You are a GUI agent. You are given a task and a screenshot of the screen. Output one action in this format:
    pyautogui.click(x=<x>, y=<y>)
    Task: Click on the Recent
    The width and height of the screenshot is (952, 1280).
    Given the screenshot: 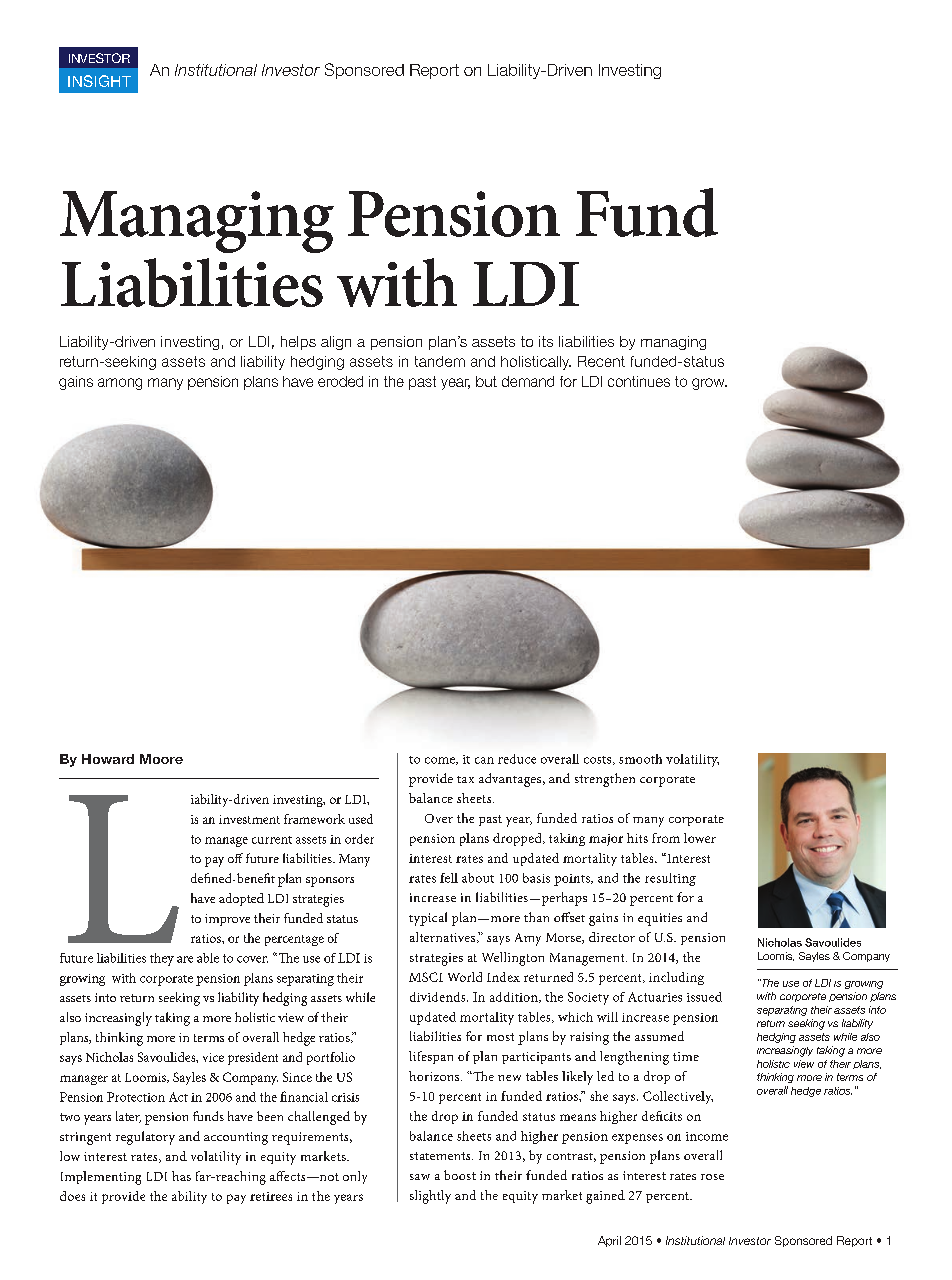 What is the action you would take?
    pyautogui.click(x=601, y=361)
